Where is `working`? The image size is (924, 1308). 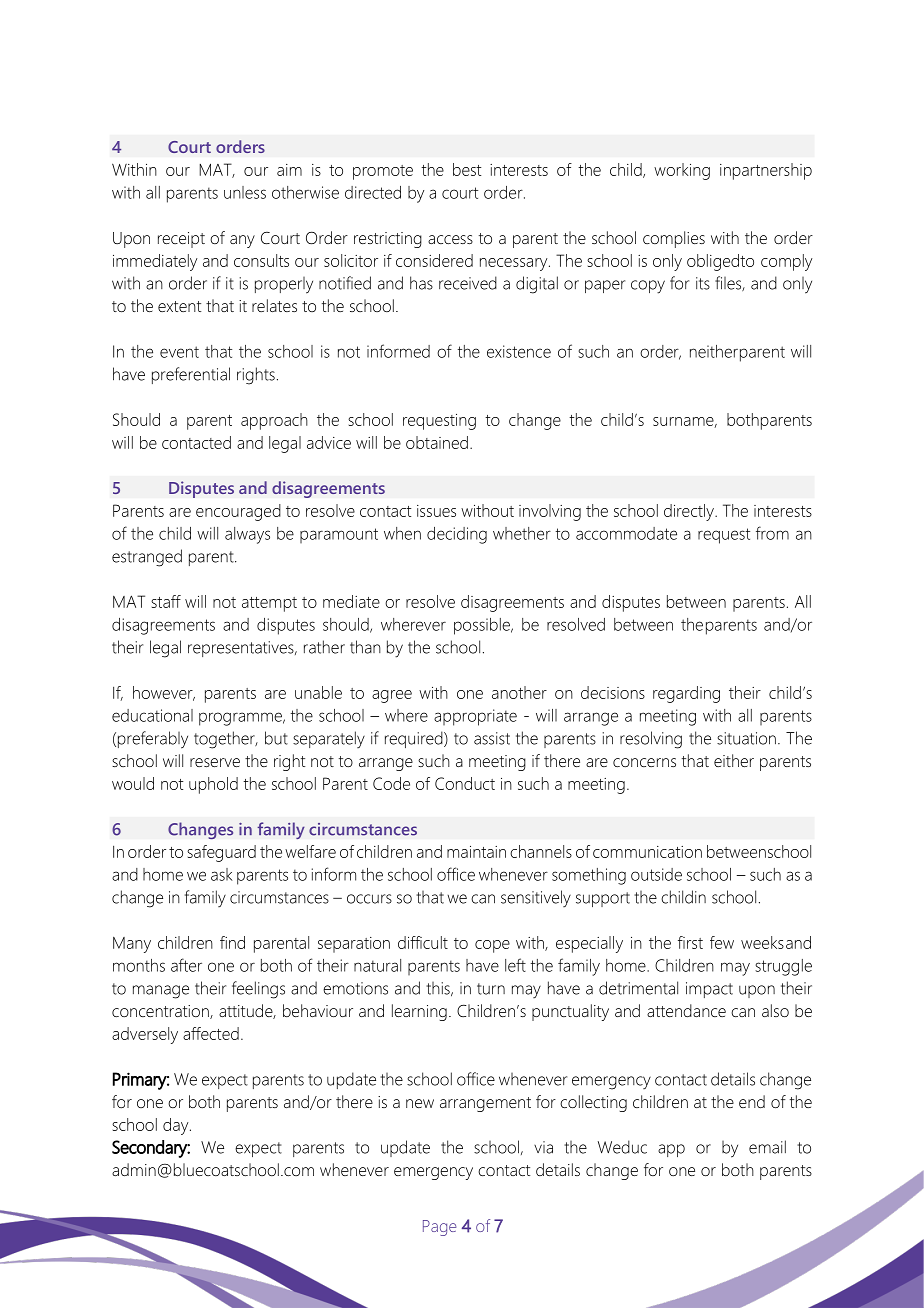
working is located at coordinates (682, 171).
